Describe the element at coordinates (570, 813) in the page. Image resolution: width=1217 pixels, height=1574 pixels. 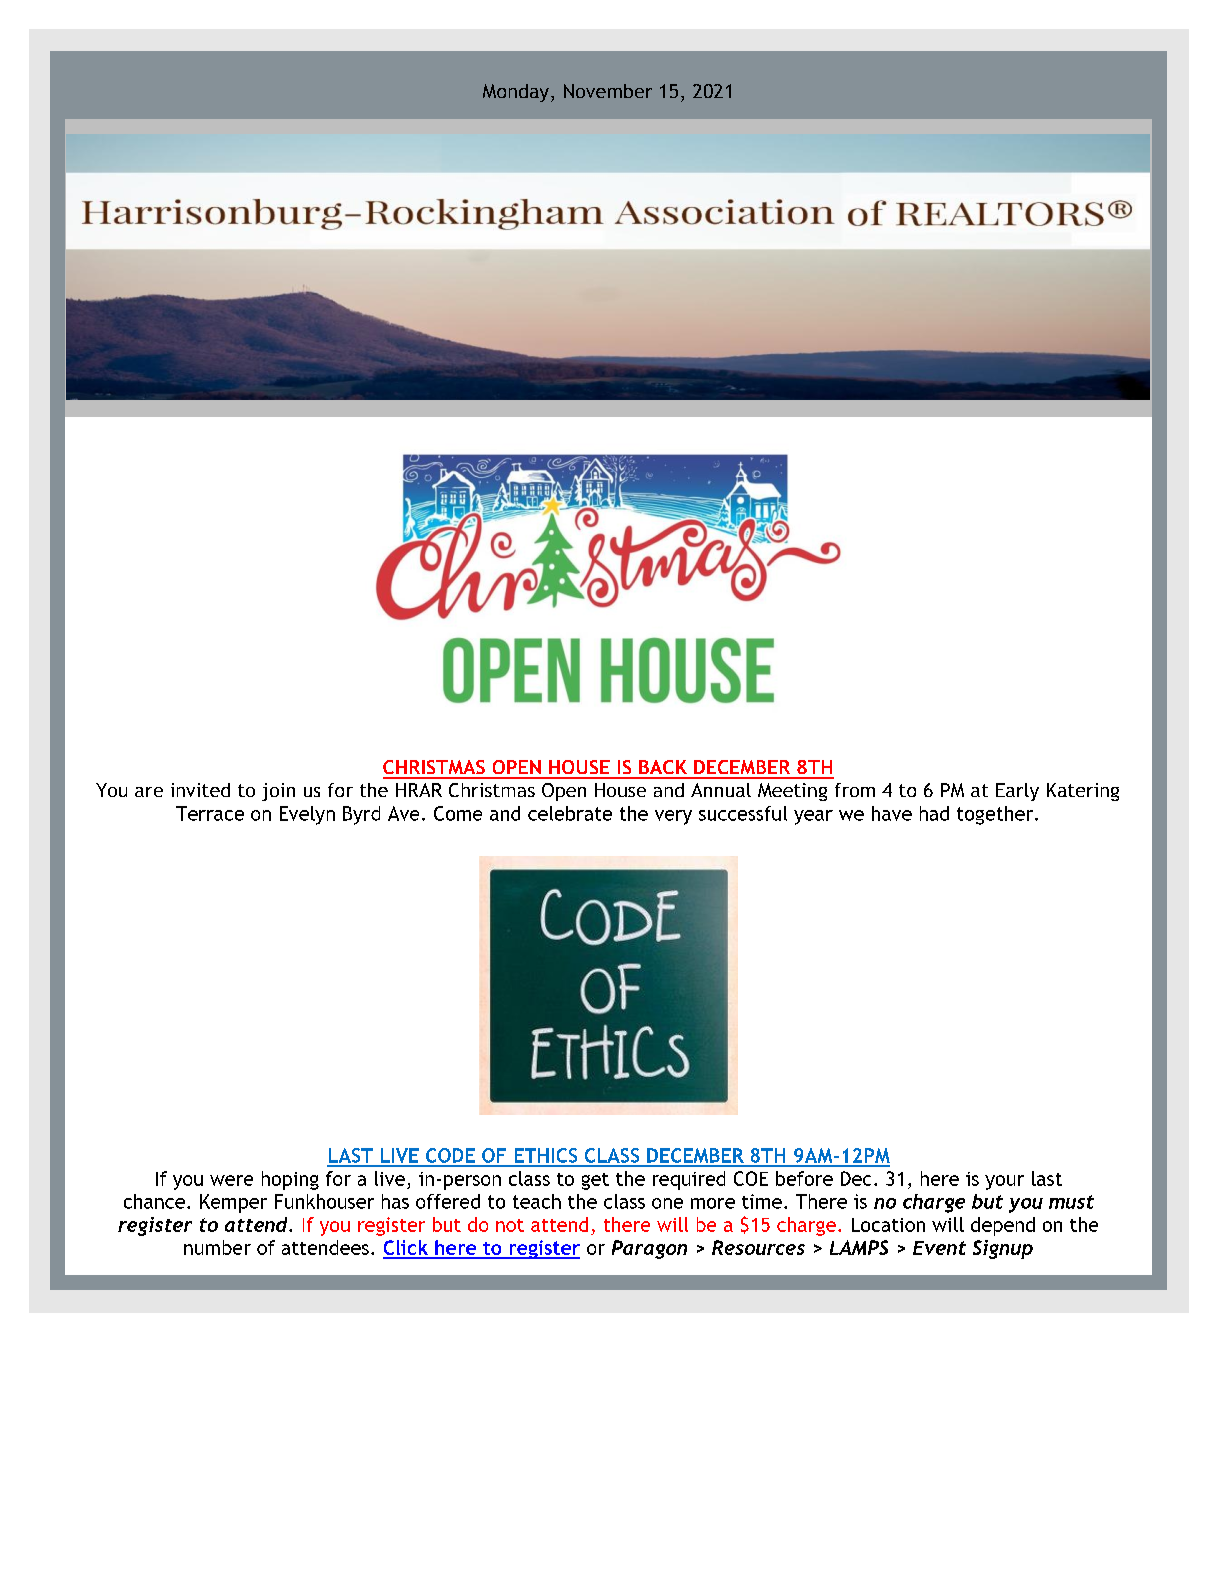
I see `celebrate` at that location.
